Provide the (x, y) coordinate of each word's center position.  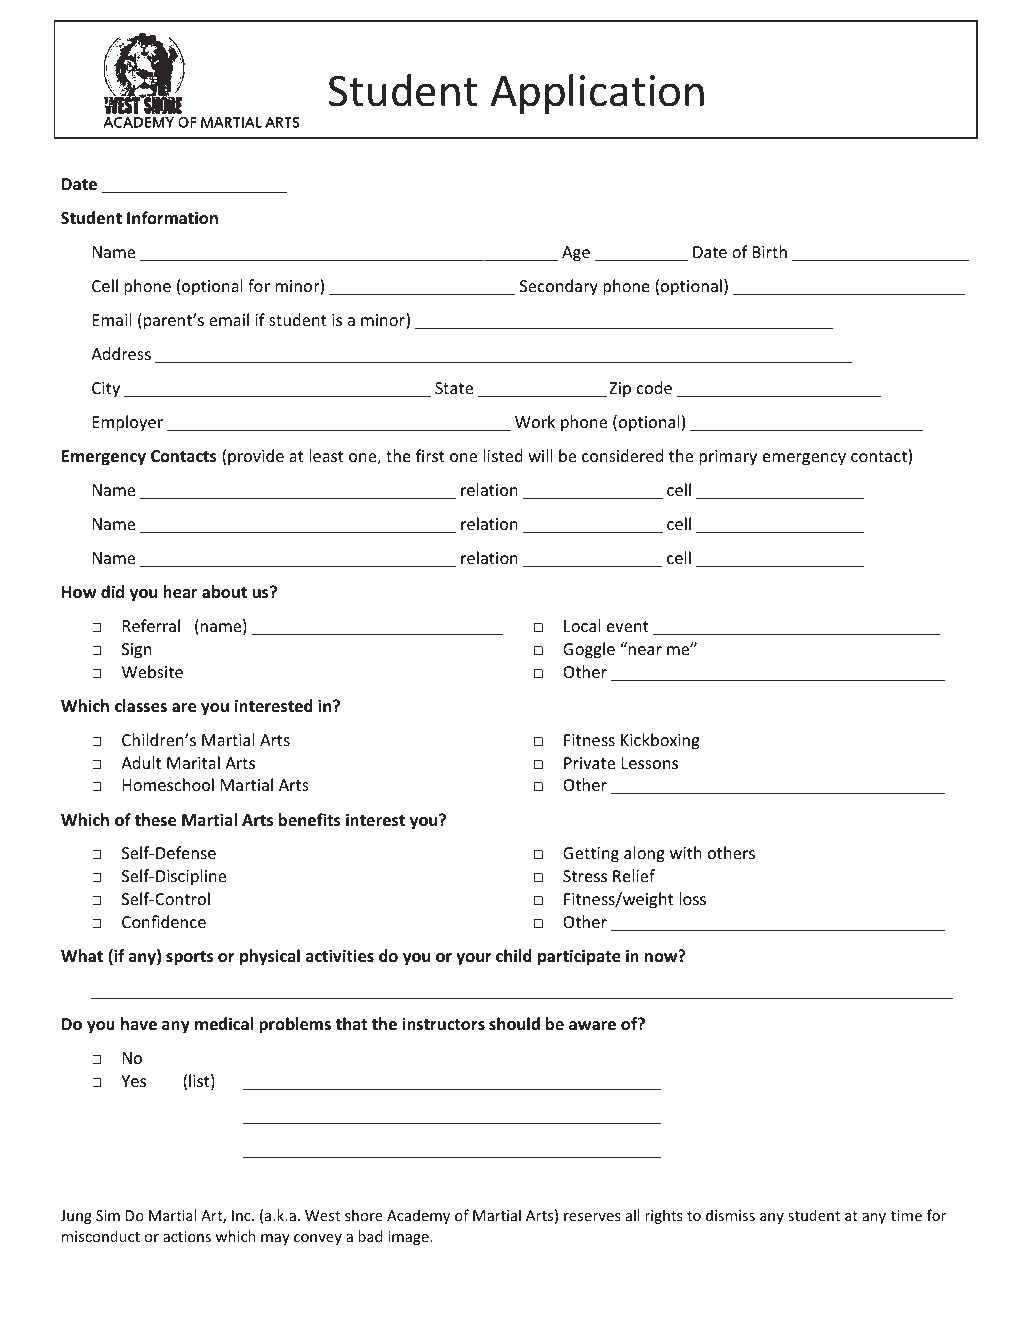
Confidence (164, 921)
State (454, 388)
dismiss (730, 1215)
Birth (770, 251)
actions (187, 1236)
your (474, 959)
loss (692, 898)
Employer (128, 423)
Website (152, 671)
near (645, 650)
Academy (418, 1216)
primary (728, 458)
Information (172, 218)
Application (597, 94)
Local (582, 625)
